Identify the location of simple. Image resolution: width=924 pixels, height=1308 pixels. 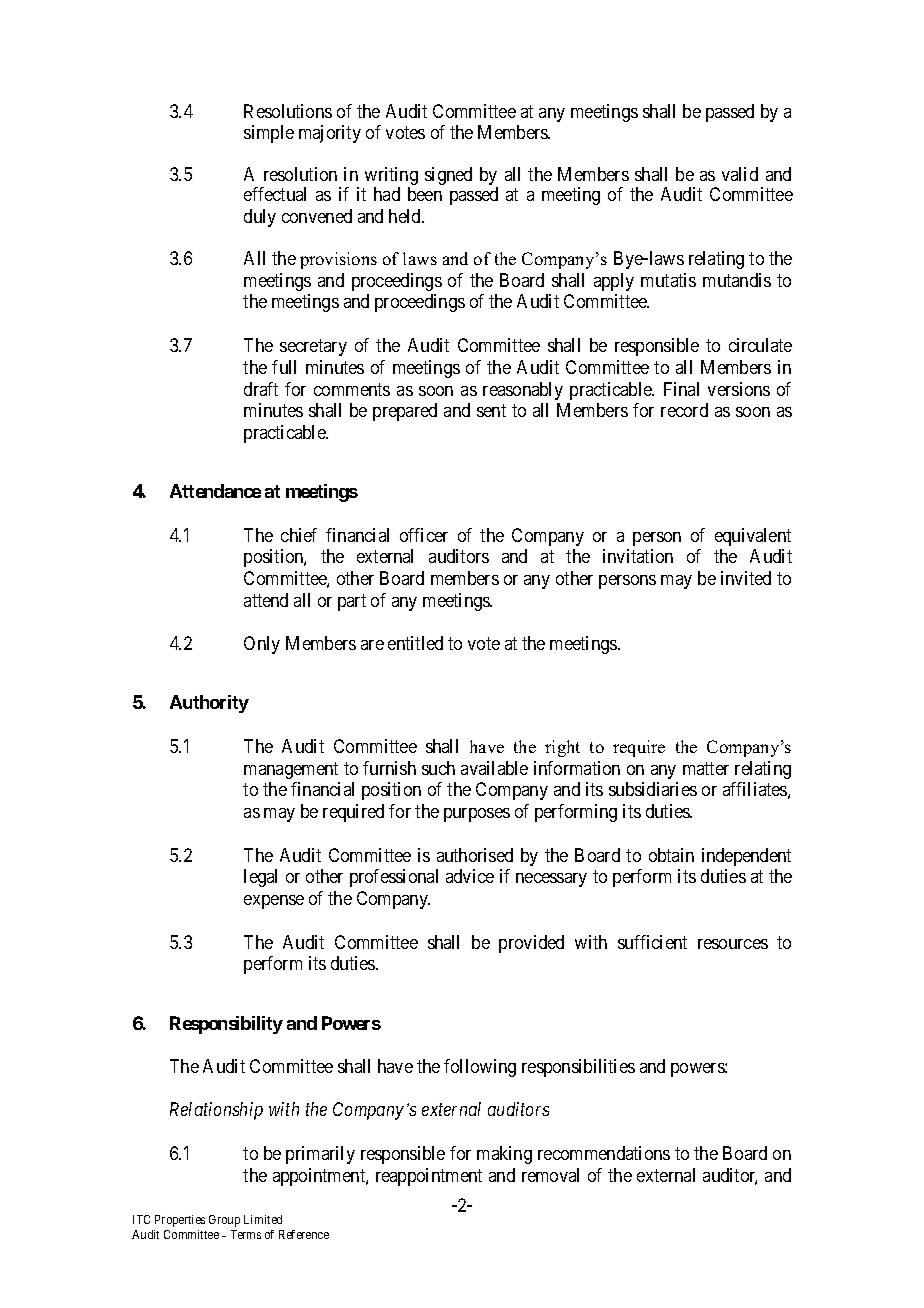
(269, 134).
